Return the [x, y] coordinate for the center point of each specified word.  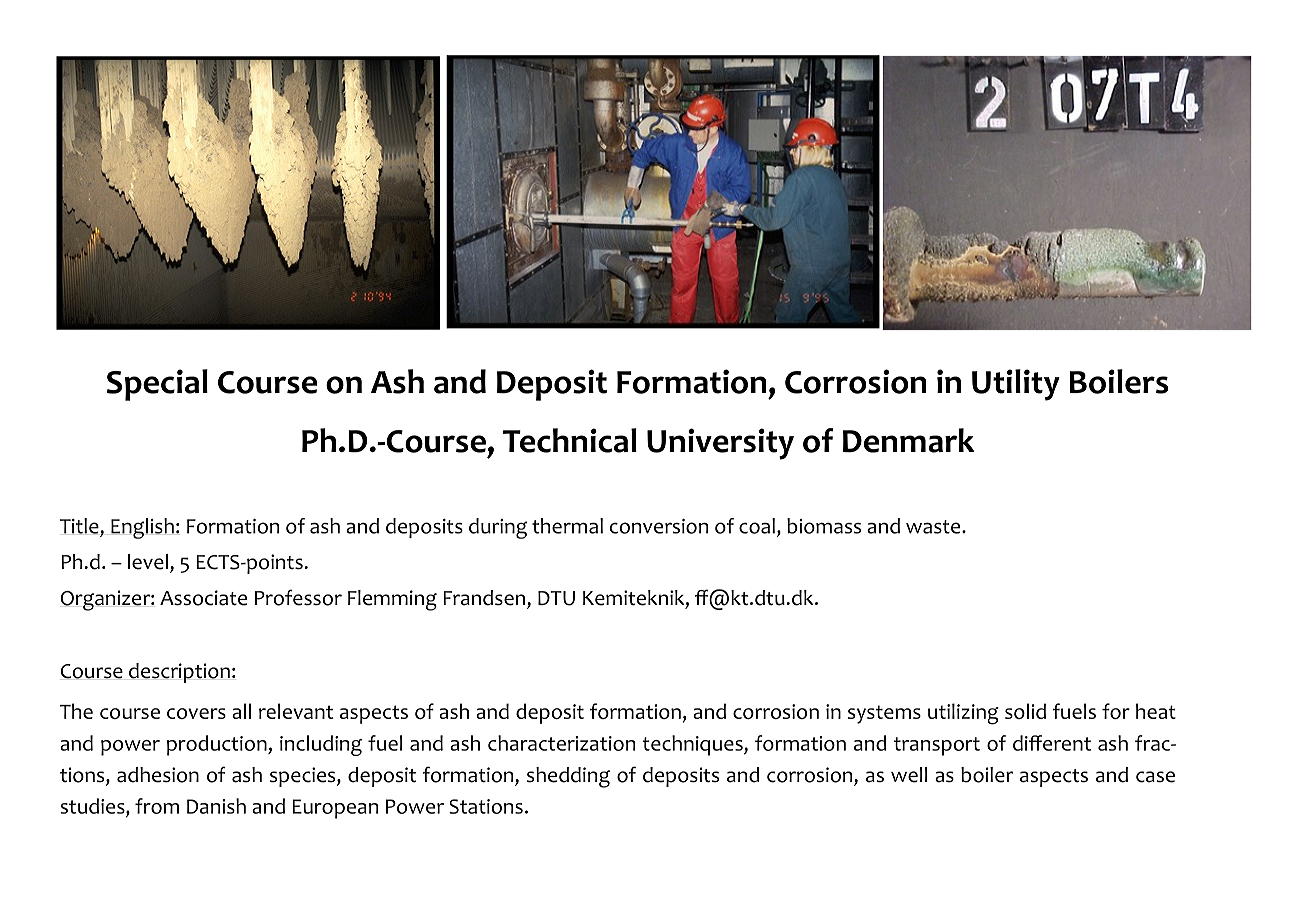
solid [1025, 711]
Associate [203, 598]
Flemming [392, 600]
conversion [659, 526]
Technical [570, 440]
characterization [561, 743]
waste [934, 527]
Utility [1016, 385]
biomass [824, 526]
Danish [216, 806]
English [142, 528]
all [241, 711]
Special [157, 385]
